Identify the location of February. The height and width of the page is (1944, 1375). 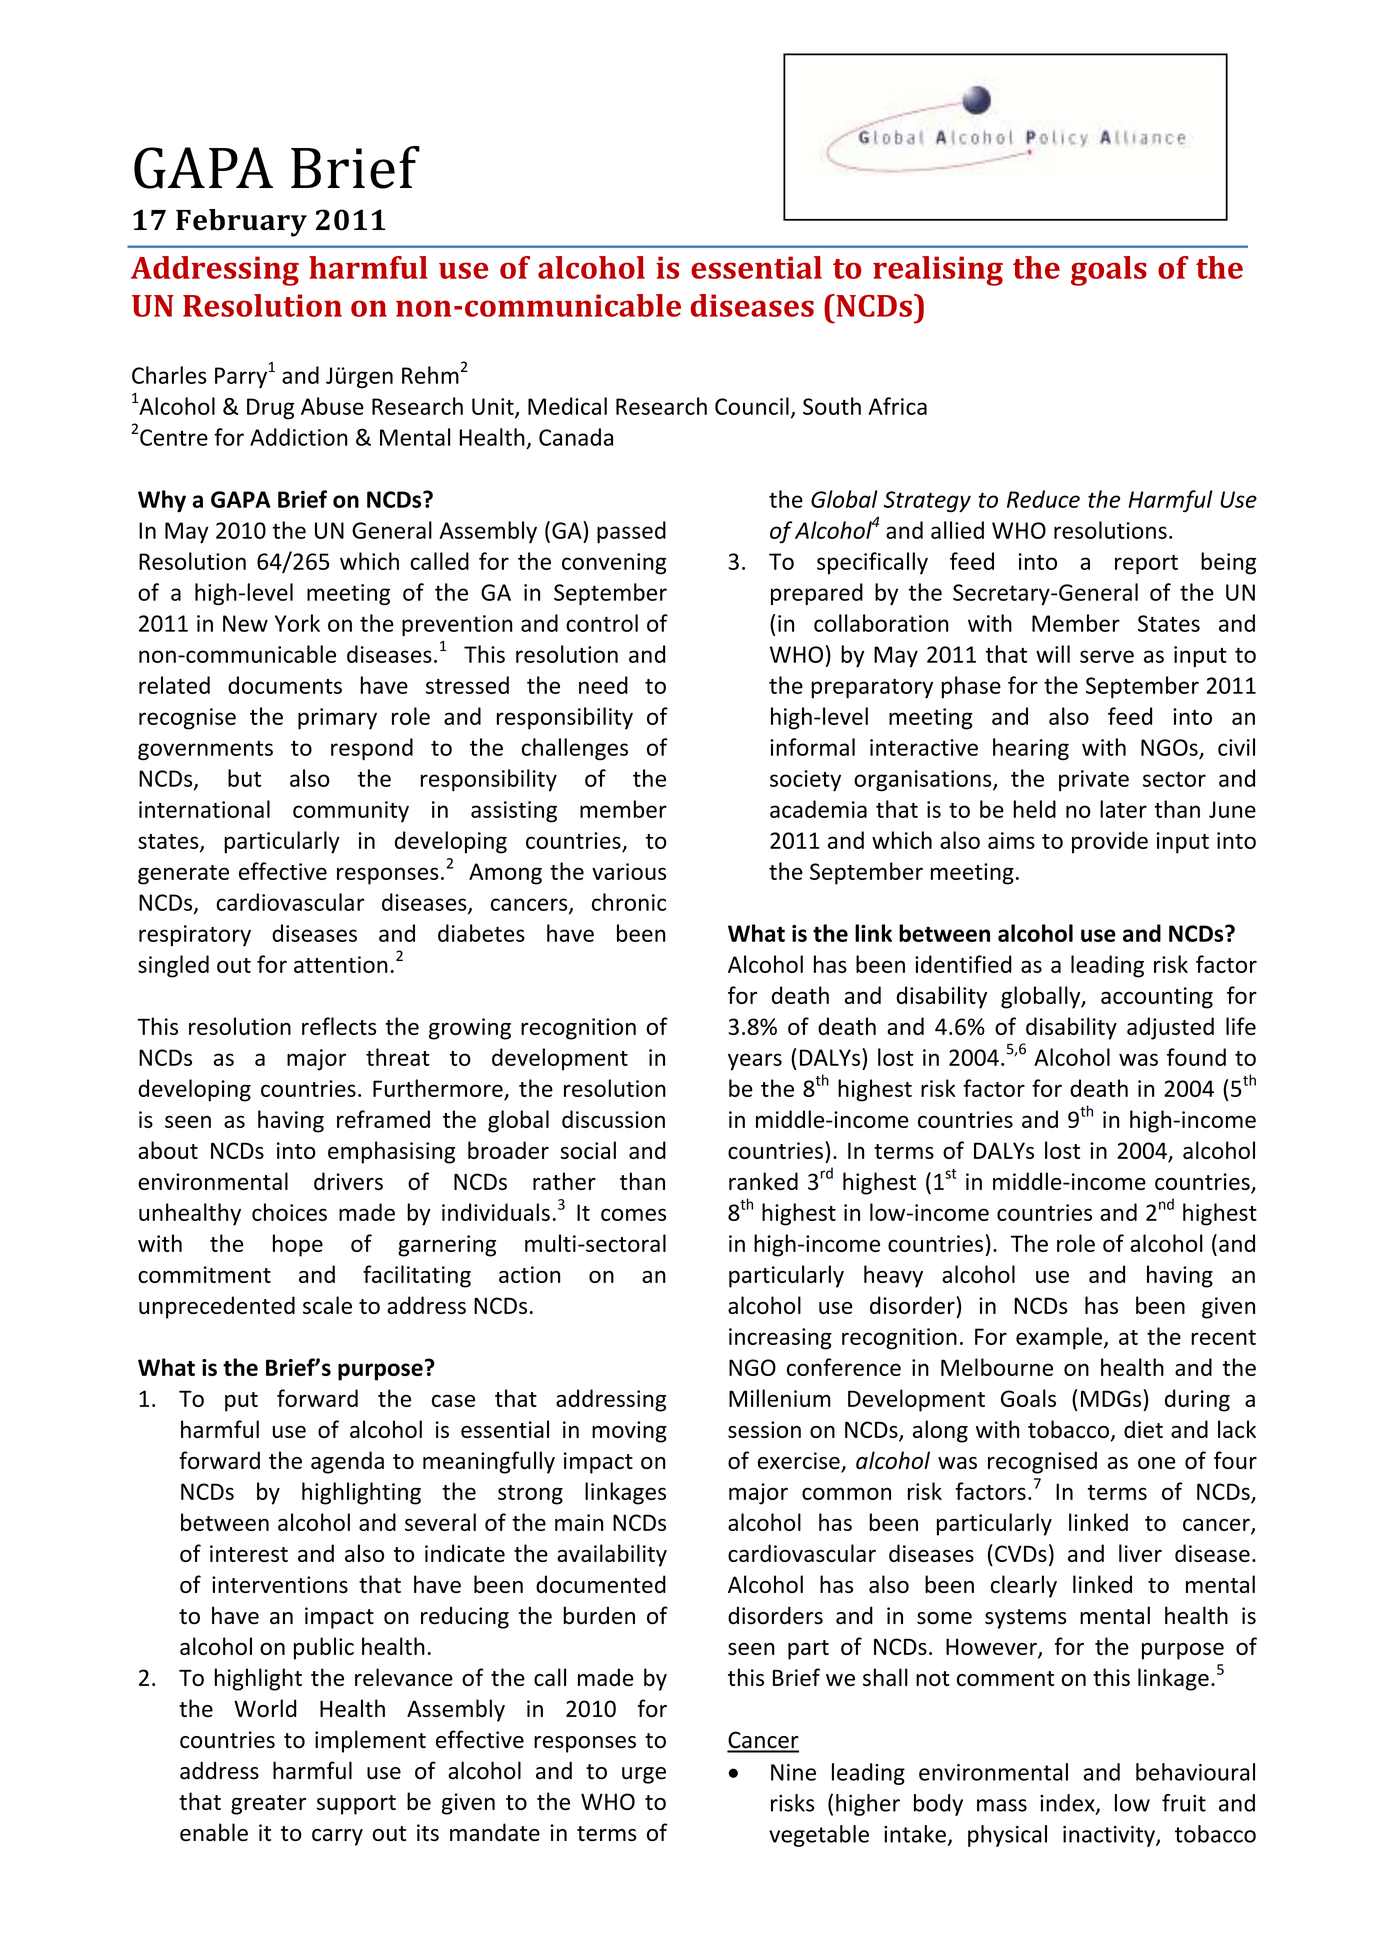
(241, 223).
